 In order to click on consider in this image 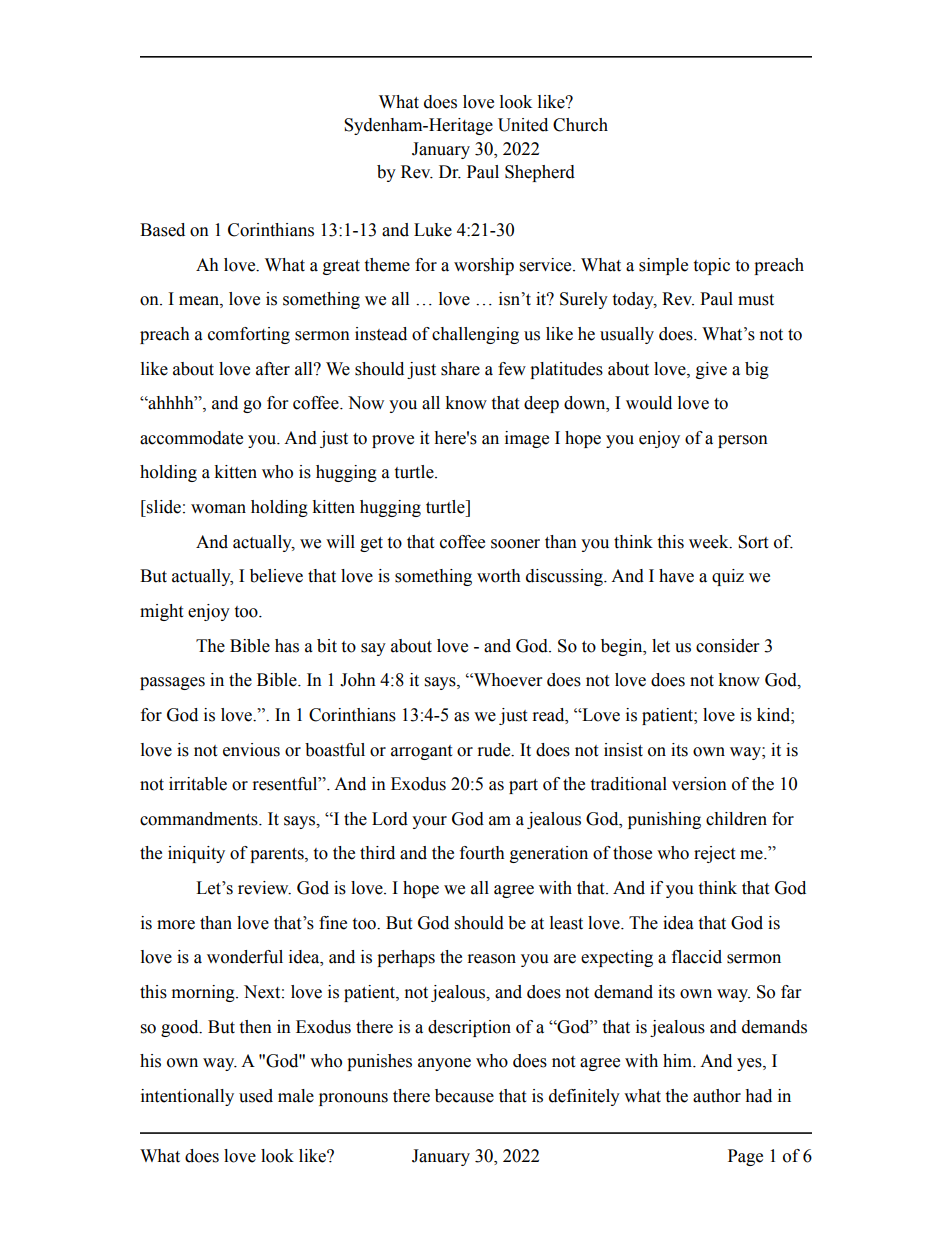, I will do `click(727, 646)`.
